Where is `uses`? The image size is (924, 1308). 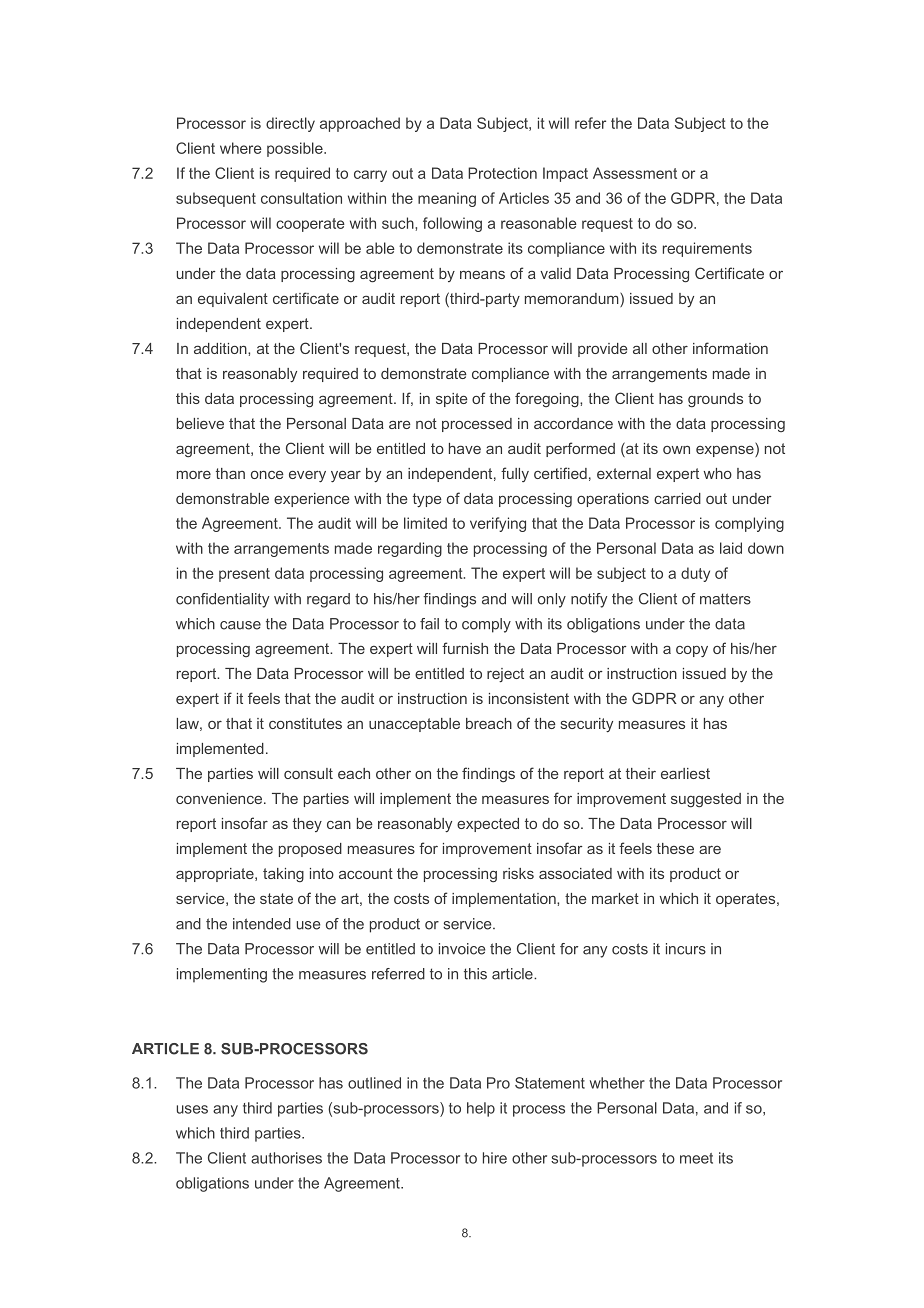
uses is located at coordinates (192, 1109).
